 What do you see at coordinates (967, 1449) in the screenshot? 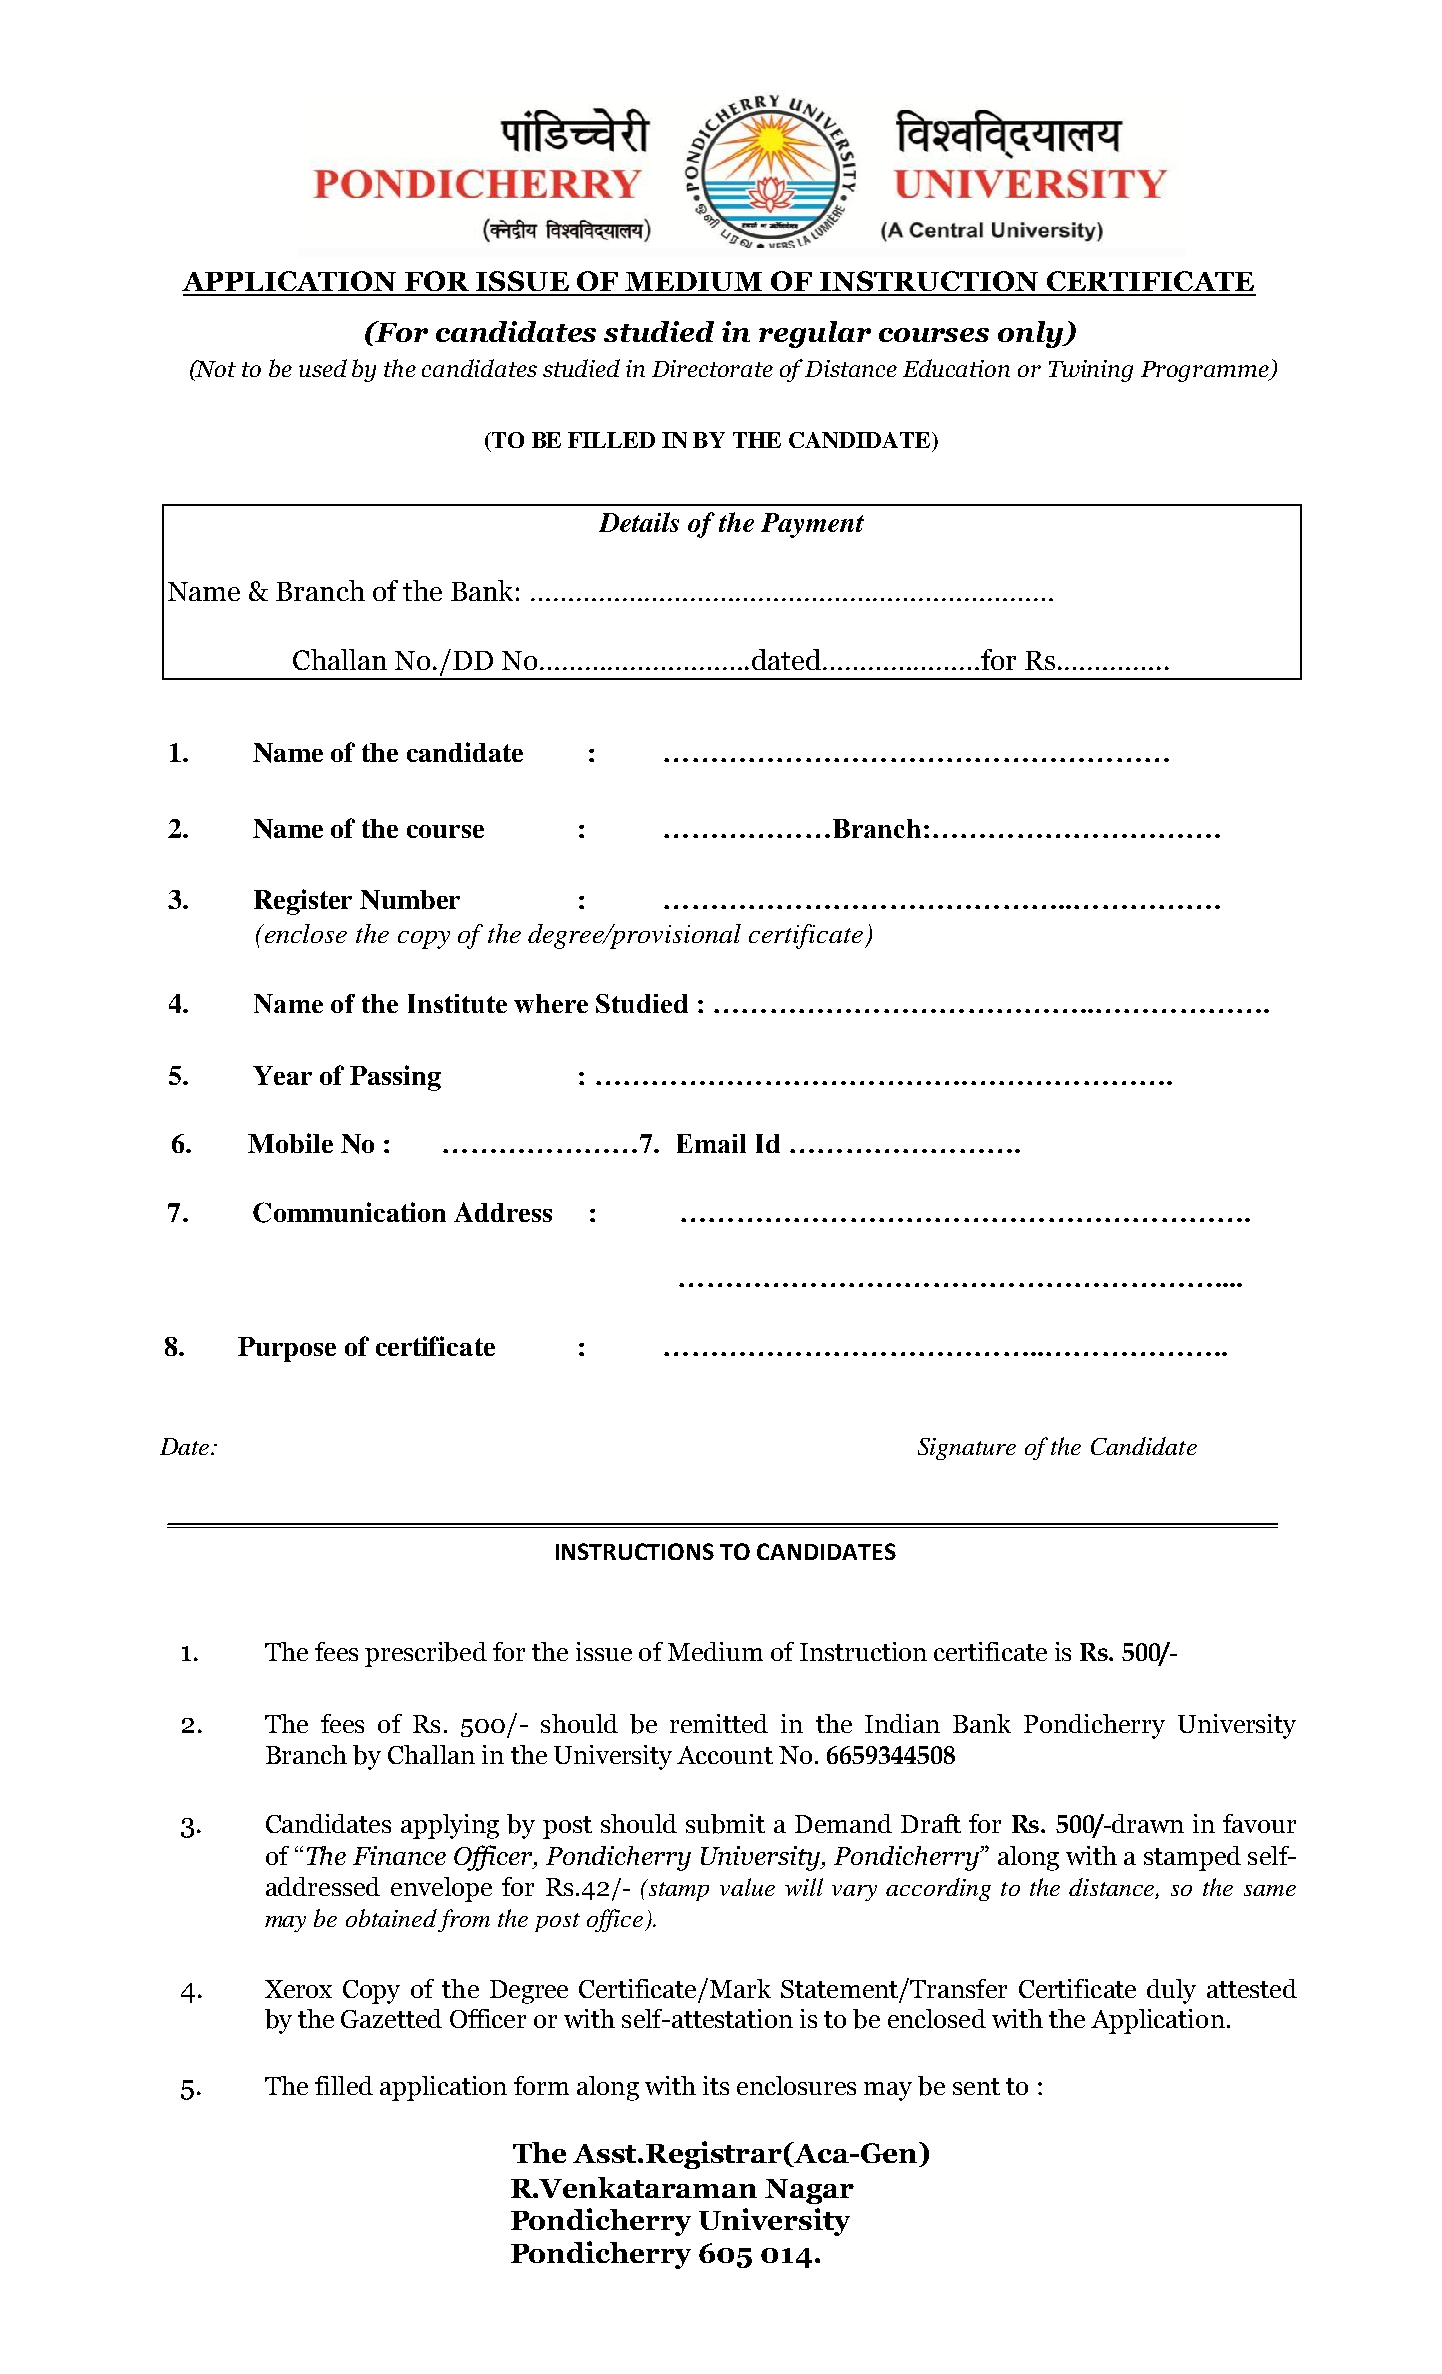
I see `Signature` at bounding box center [967, 1449].
